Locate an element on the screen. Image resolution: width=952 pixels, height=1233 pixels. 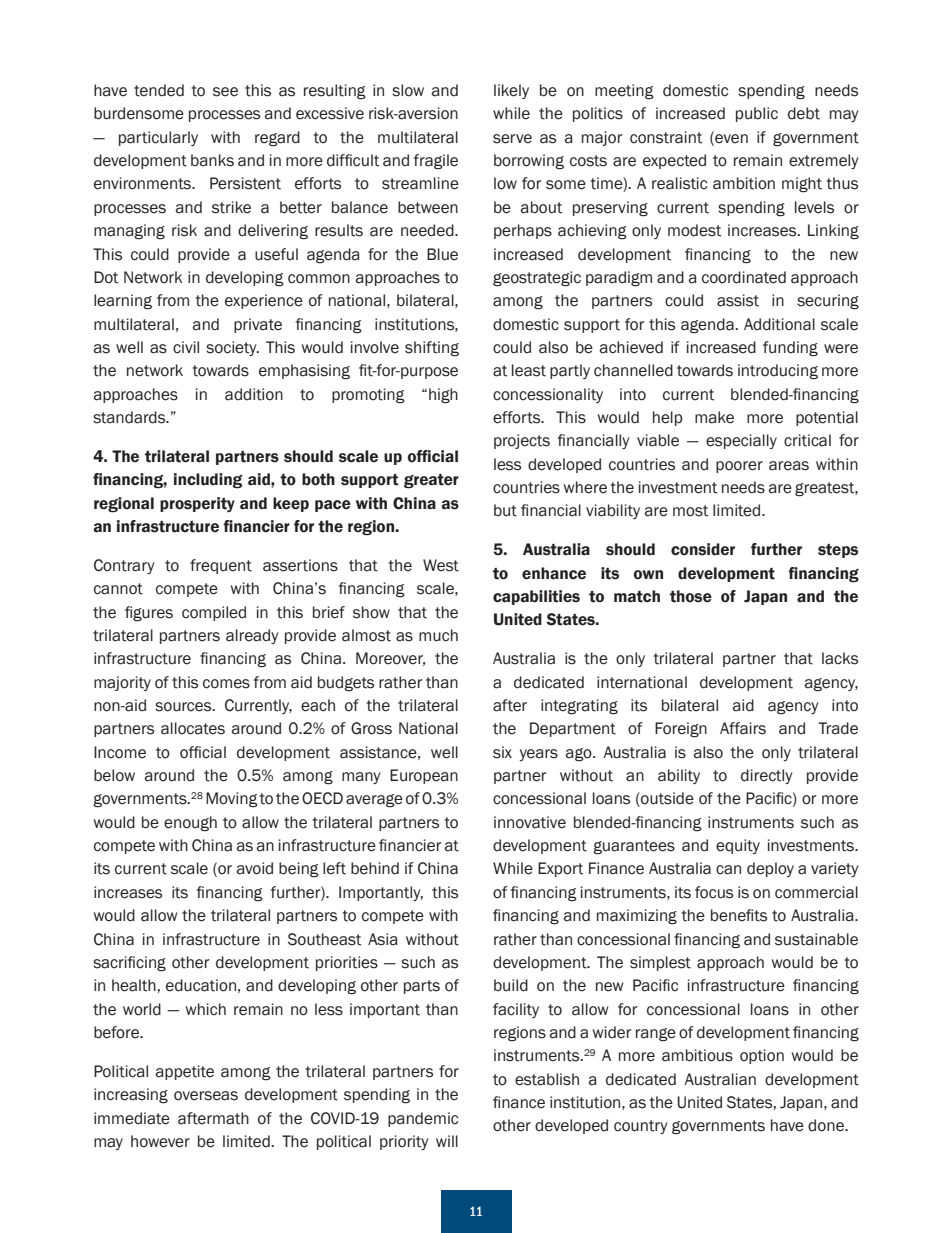
high is located at coordinates (443, 396).
